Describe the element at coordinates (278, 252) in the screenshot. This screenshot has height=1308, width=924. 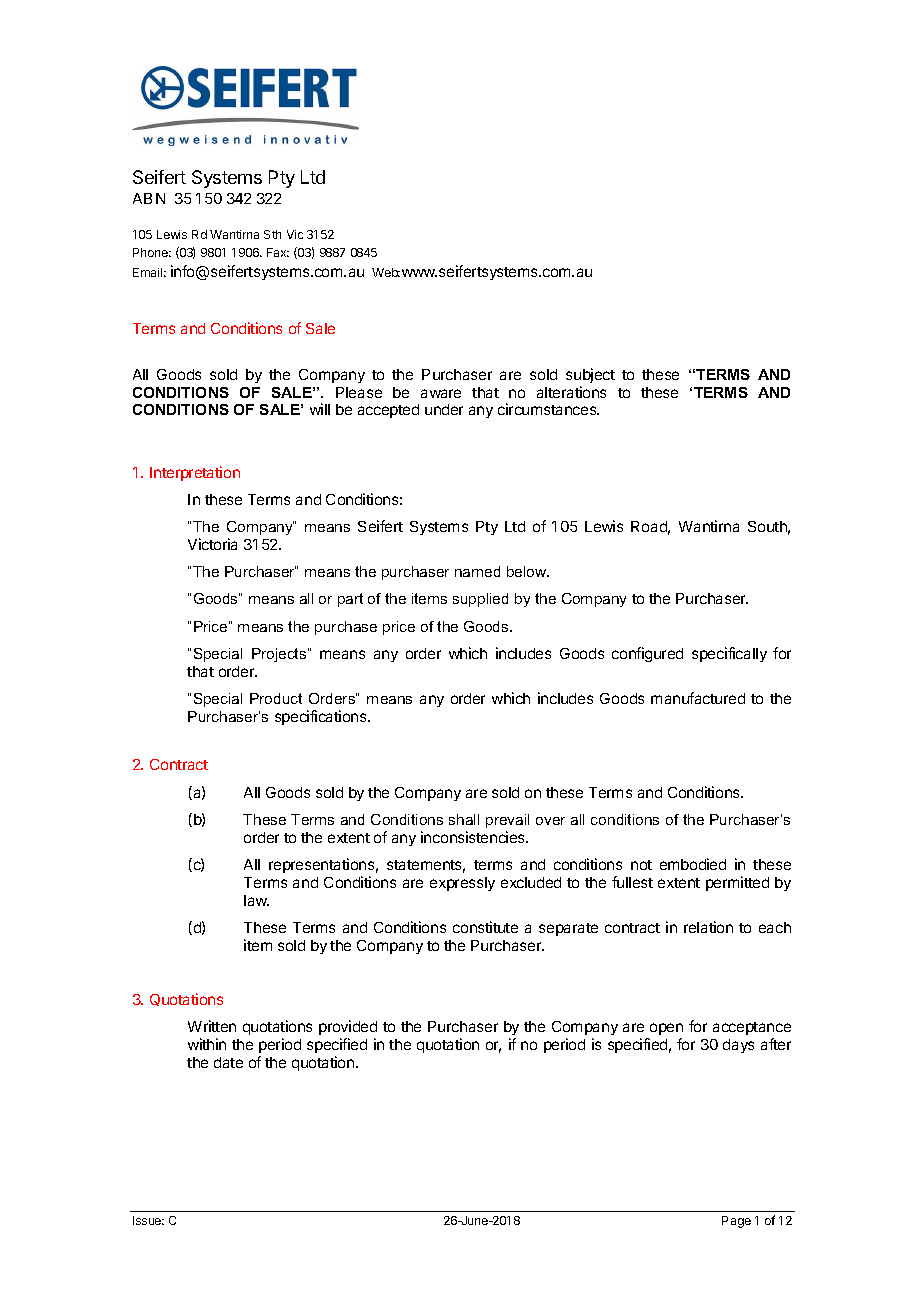
I see `Fax` at that location.
